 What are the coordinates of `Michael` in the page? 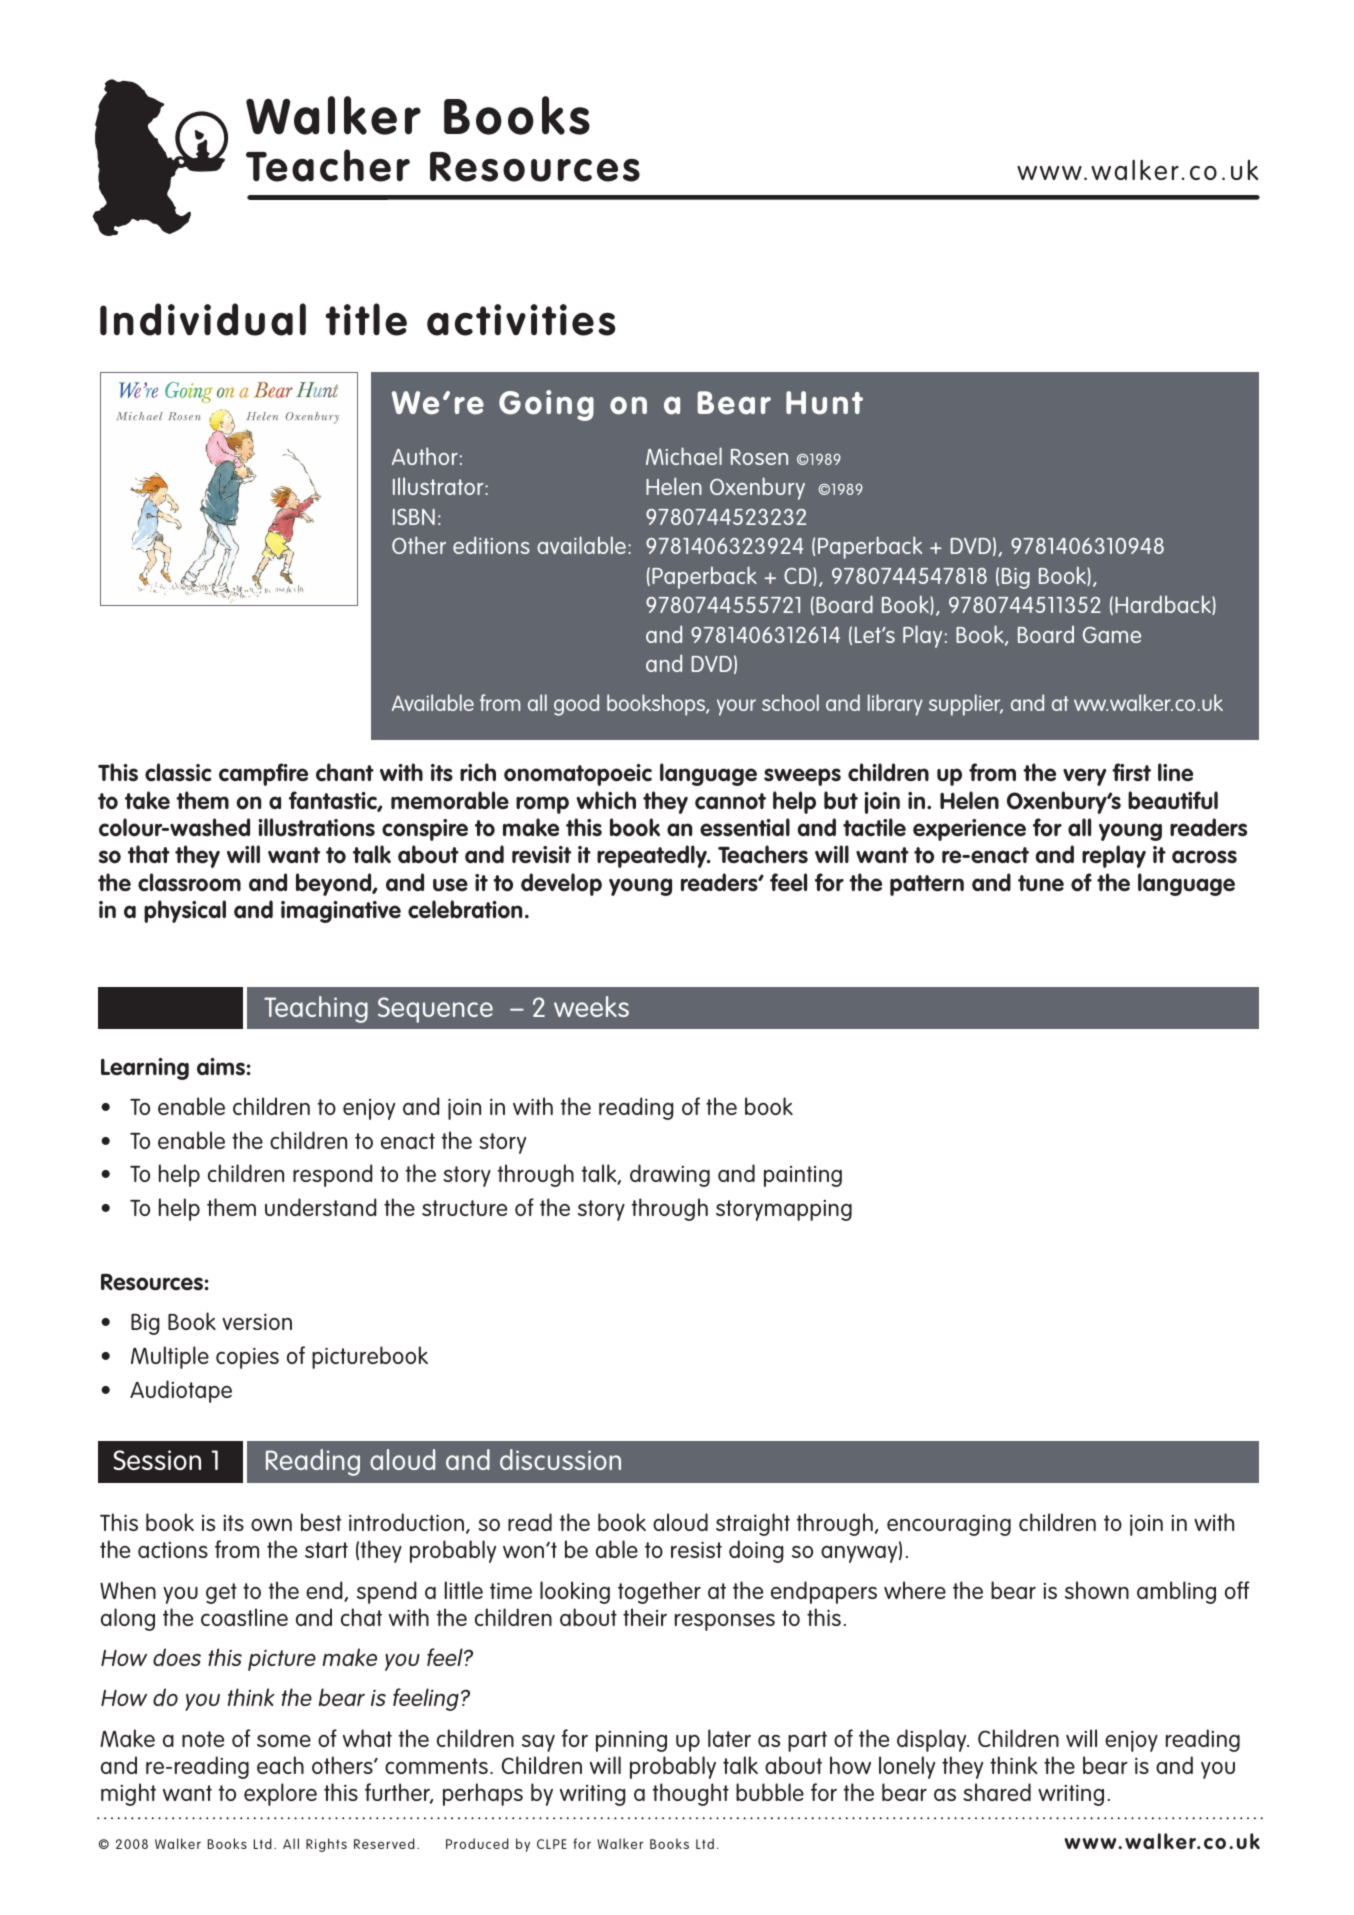 It's located at (684, 456).
